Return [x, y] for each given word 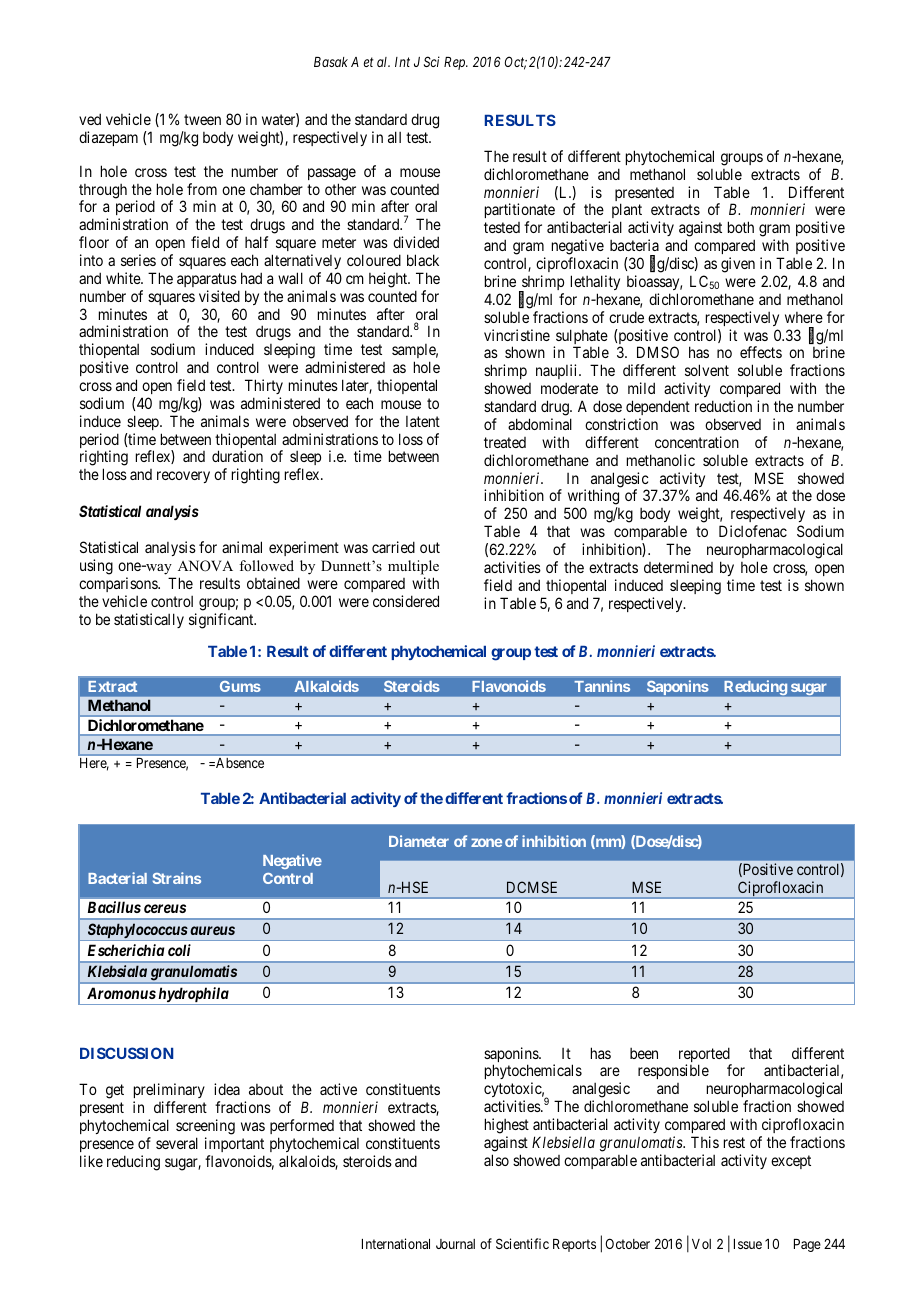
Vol [701, 1244]
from [202, 189]
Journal [455, 1244]
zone [486, 842]
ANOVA [205, 566]
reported [705, 1056]
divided [416, 242]
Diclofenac [753, 531]
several [177, 1143]
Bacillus [114, 907]
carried [393, 547]
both [741, 227]
